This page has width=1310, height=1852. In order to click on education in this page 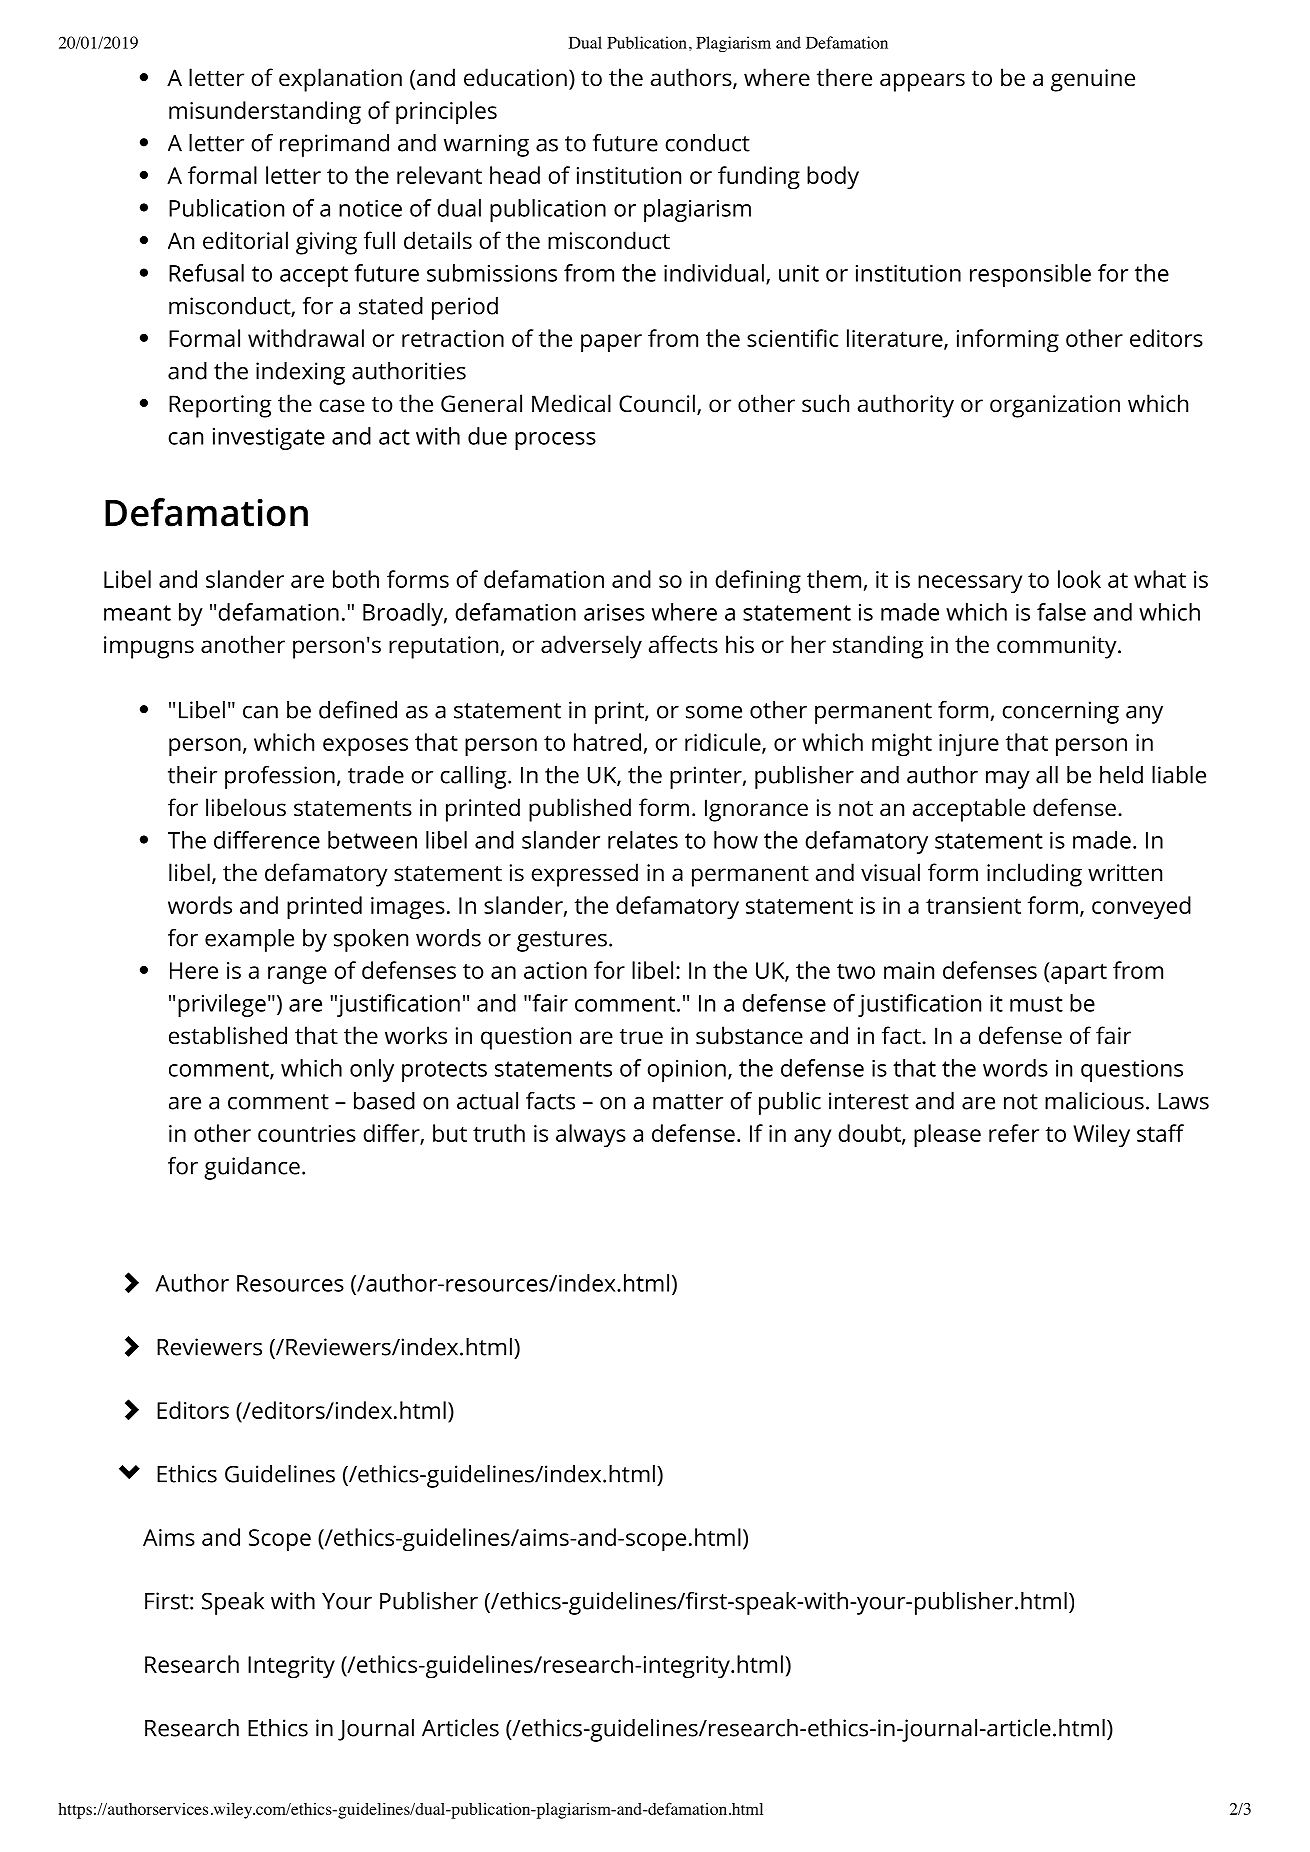, I will do `click(515, 77)`.
